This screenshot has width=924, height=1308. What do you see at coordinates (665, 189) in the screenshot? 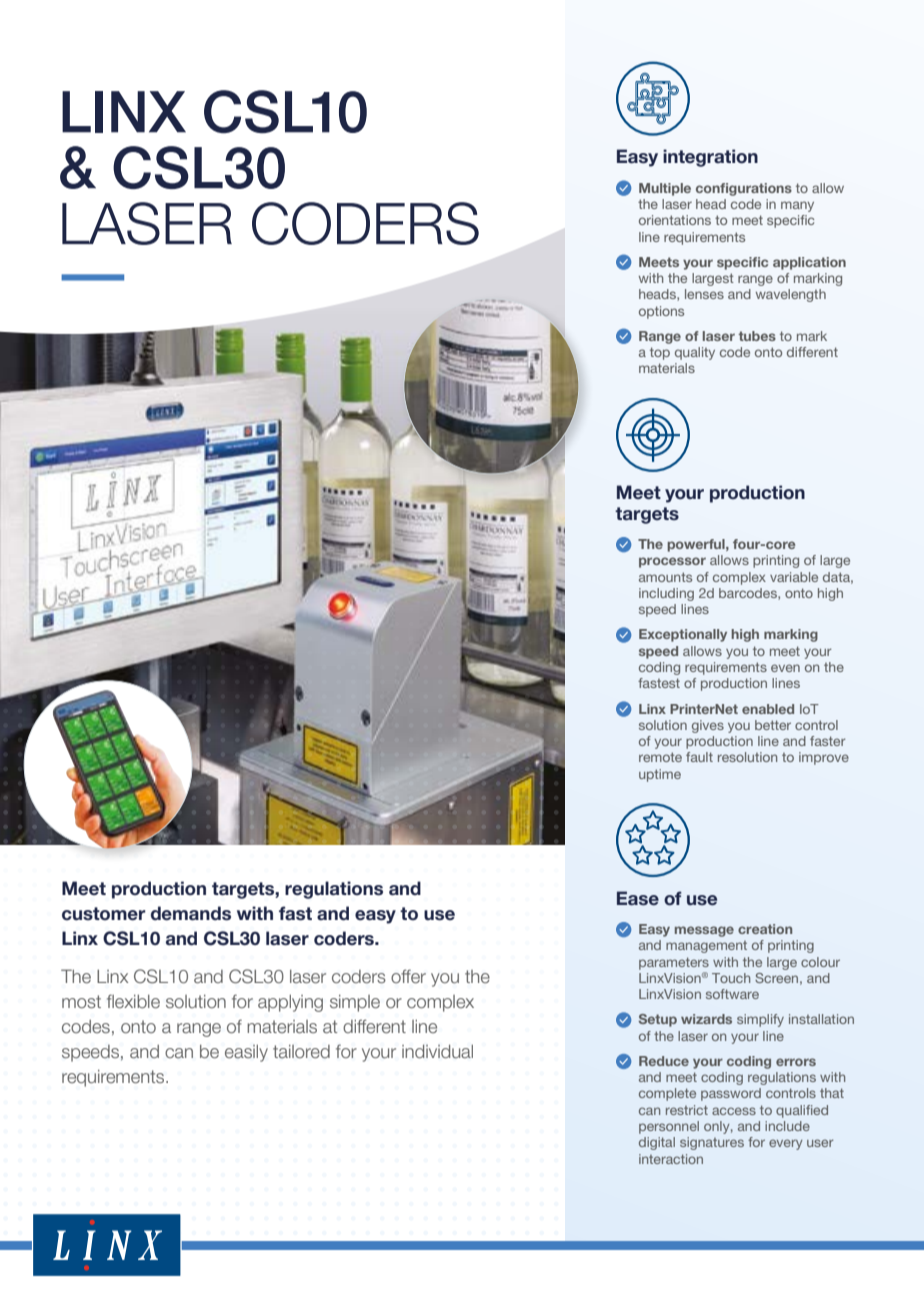
I see `Multiple` at bounding box center [665, 189].
